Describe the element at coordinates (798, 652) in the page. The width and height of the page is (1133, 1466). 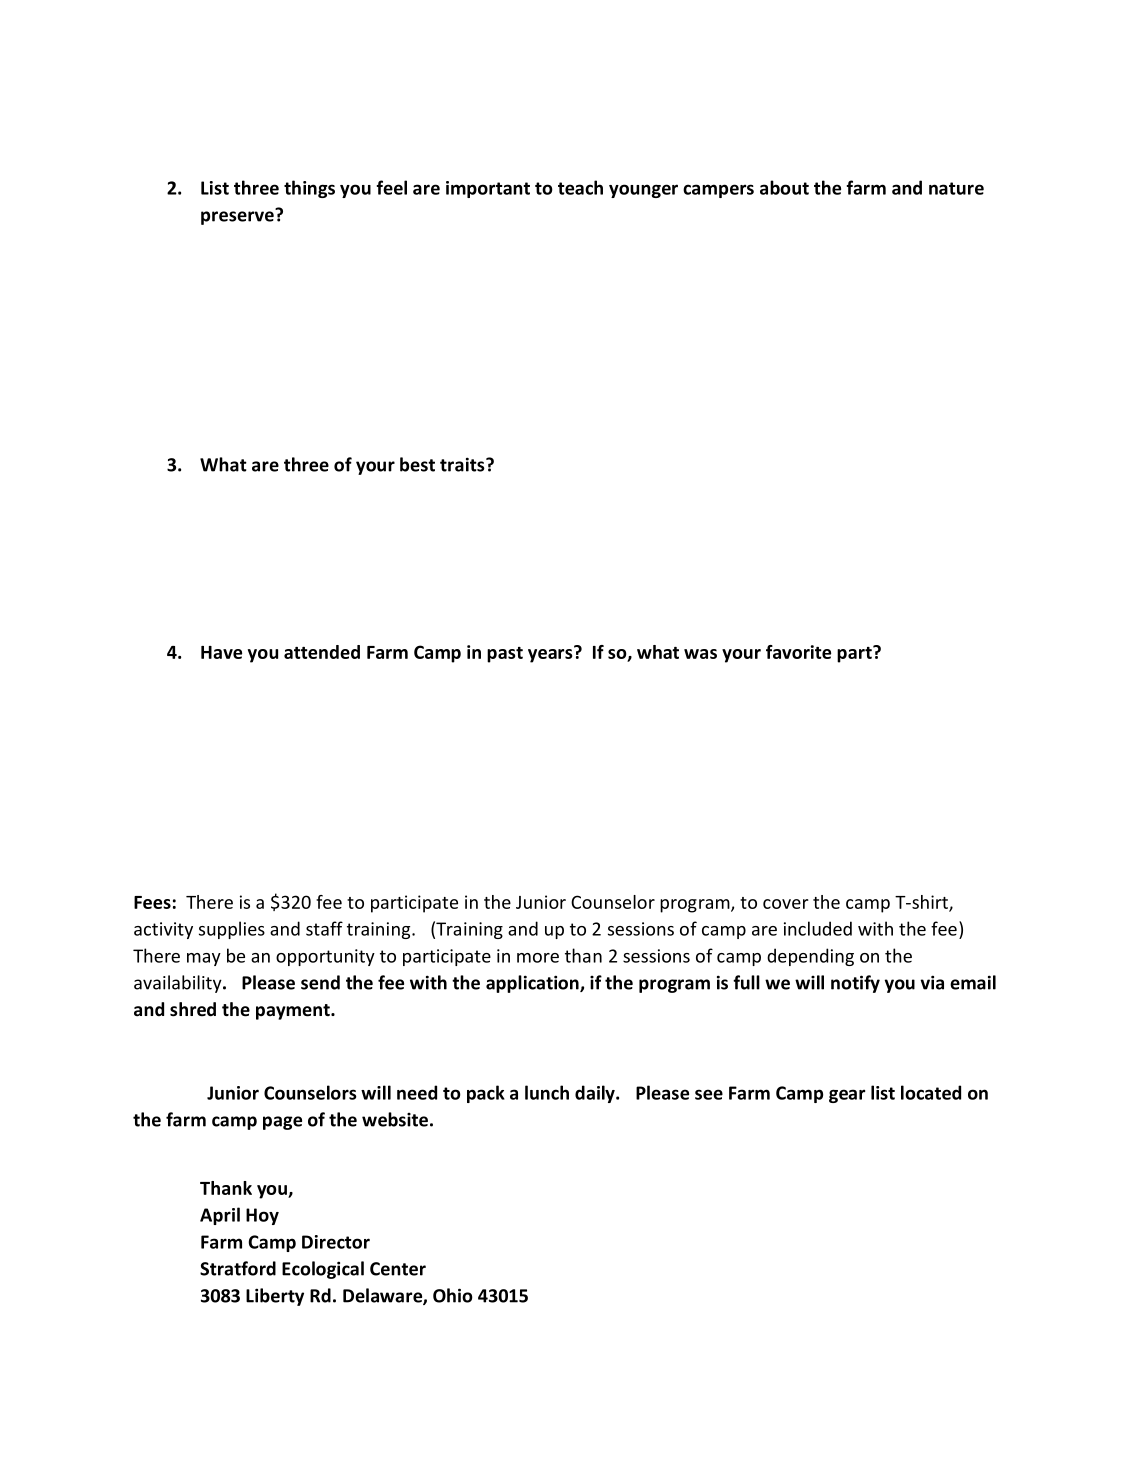
I see `favorite` at that location.
